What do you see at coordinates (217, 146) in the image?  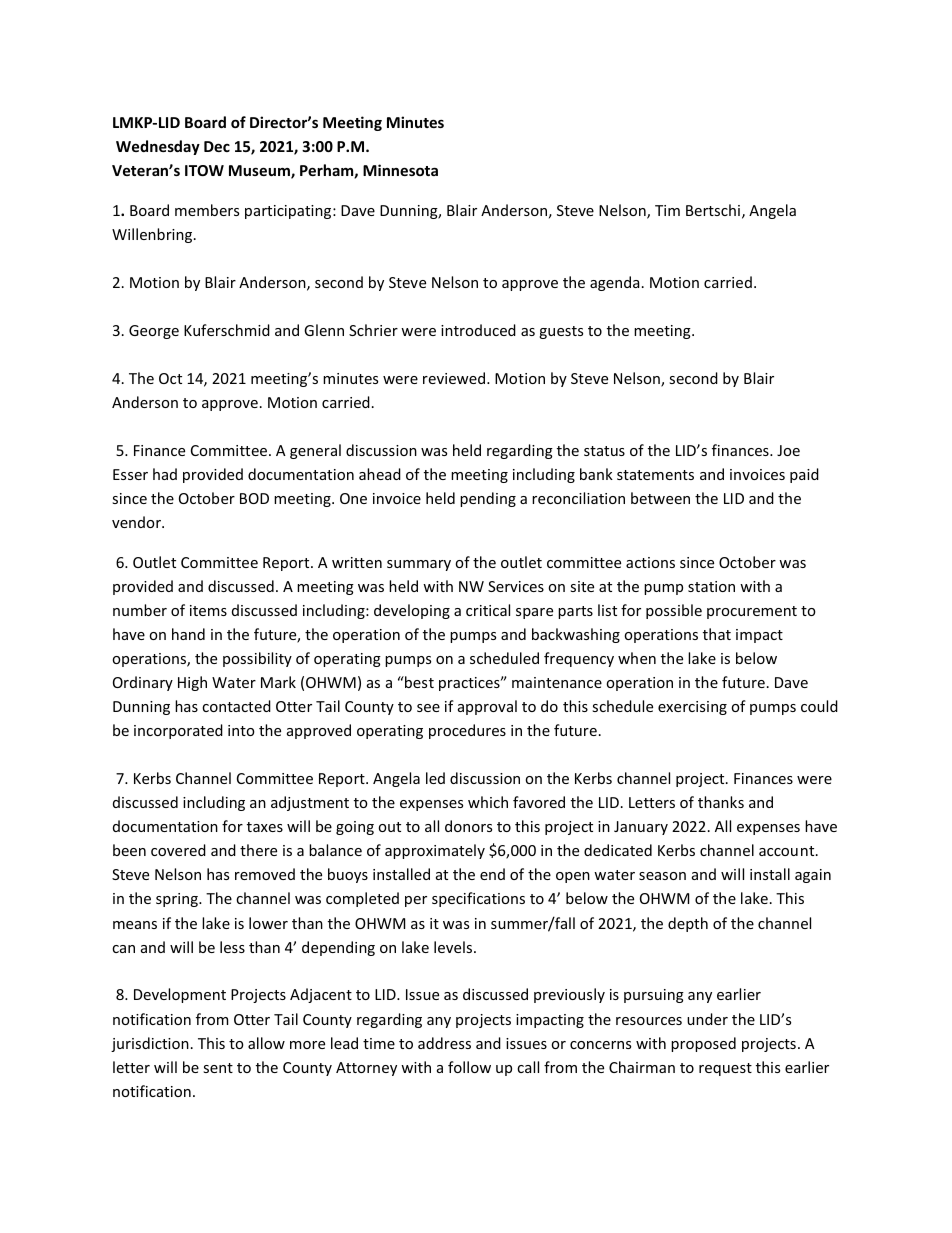 I see `Dec` at bounding box center [217, 146].
